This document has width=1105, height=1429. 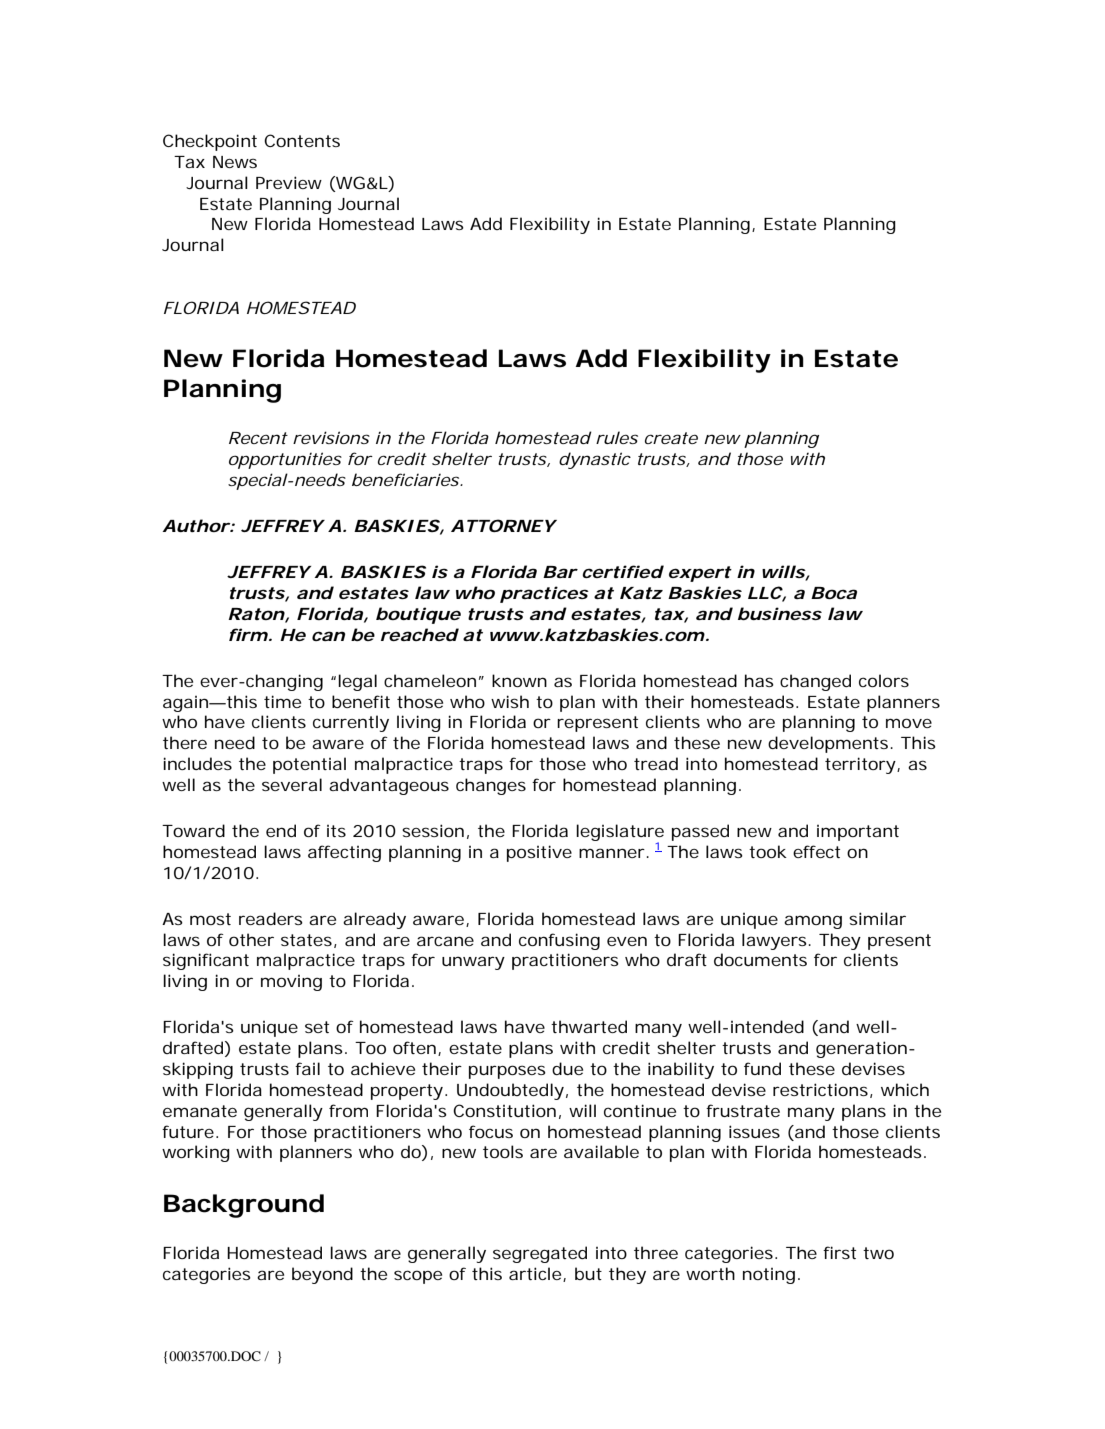 I want to click on moving, so click(x=291, y=983).
